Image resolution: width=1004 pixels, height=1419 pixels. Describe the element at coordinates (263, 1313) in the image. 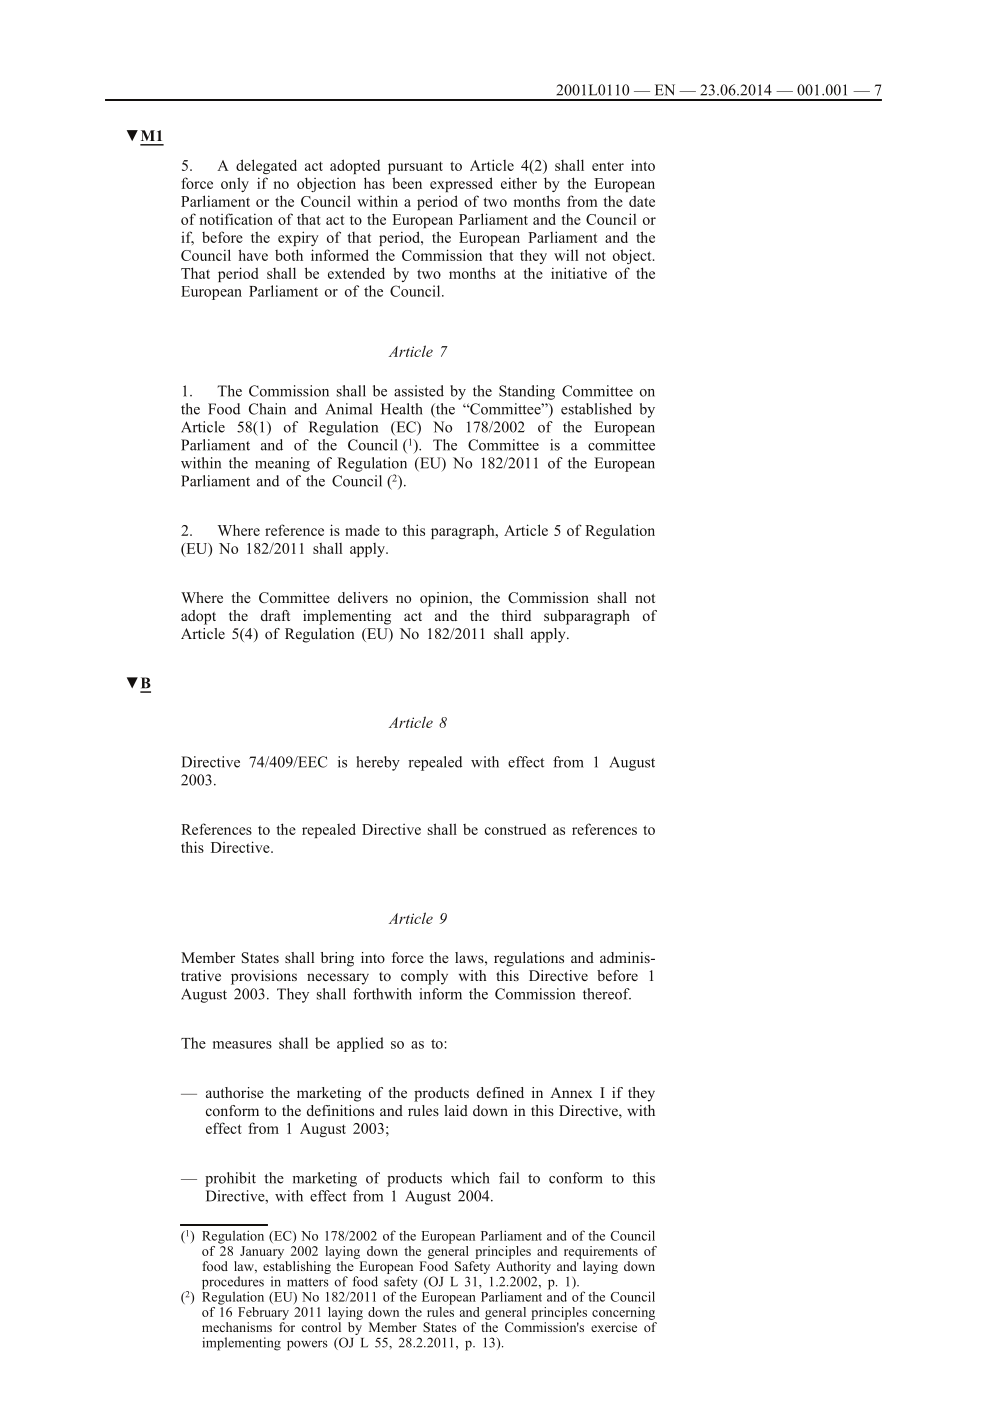

I see `February` at that location.
